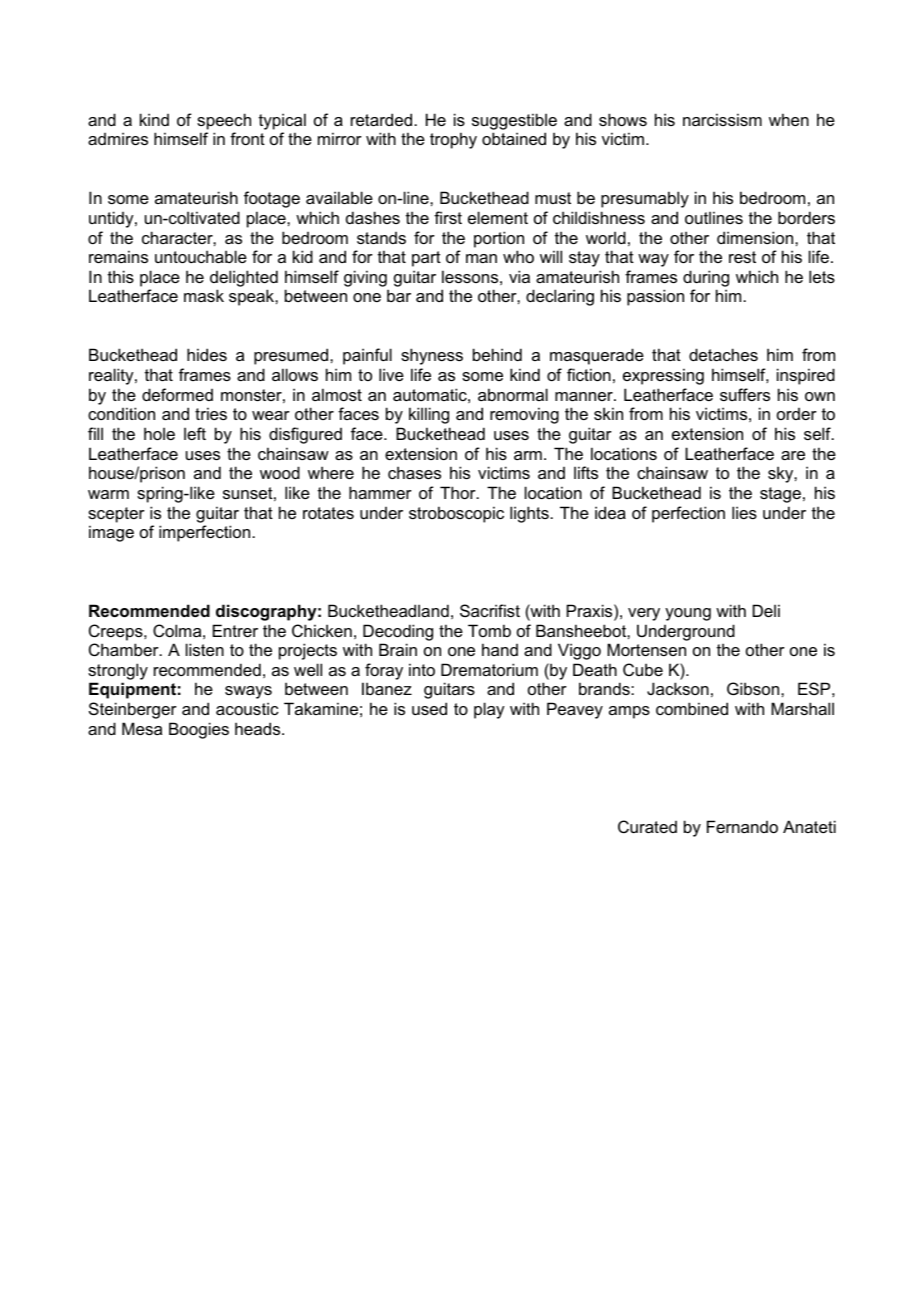 The image size is (924, 1308). Describe the element at coordinates (453, 140) in the screenshot. I see `trophy` at that location.
